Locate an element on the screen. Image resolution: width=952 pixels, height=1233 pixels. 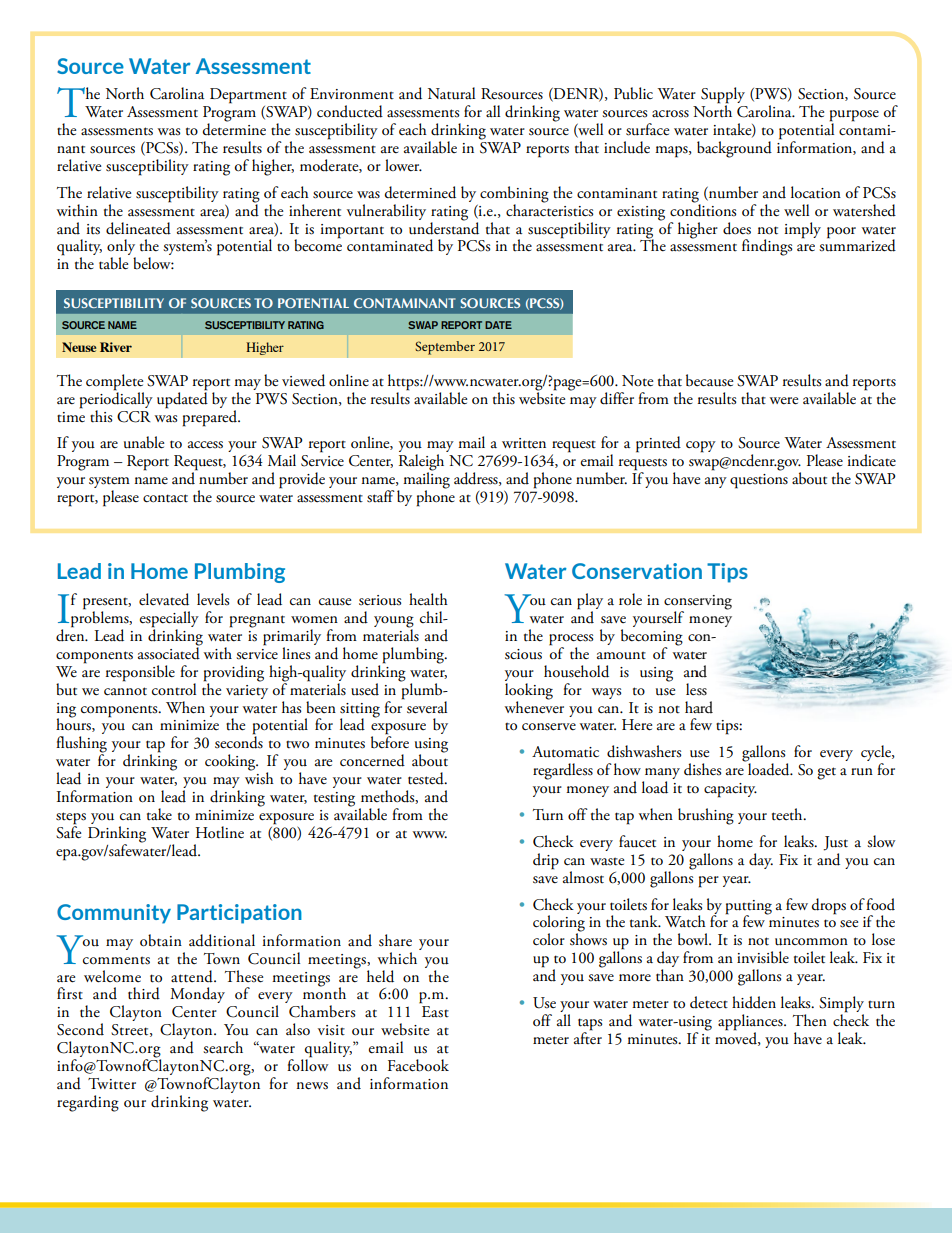
drip is located at coordinates (546, 861).
